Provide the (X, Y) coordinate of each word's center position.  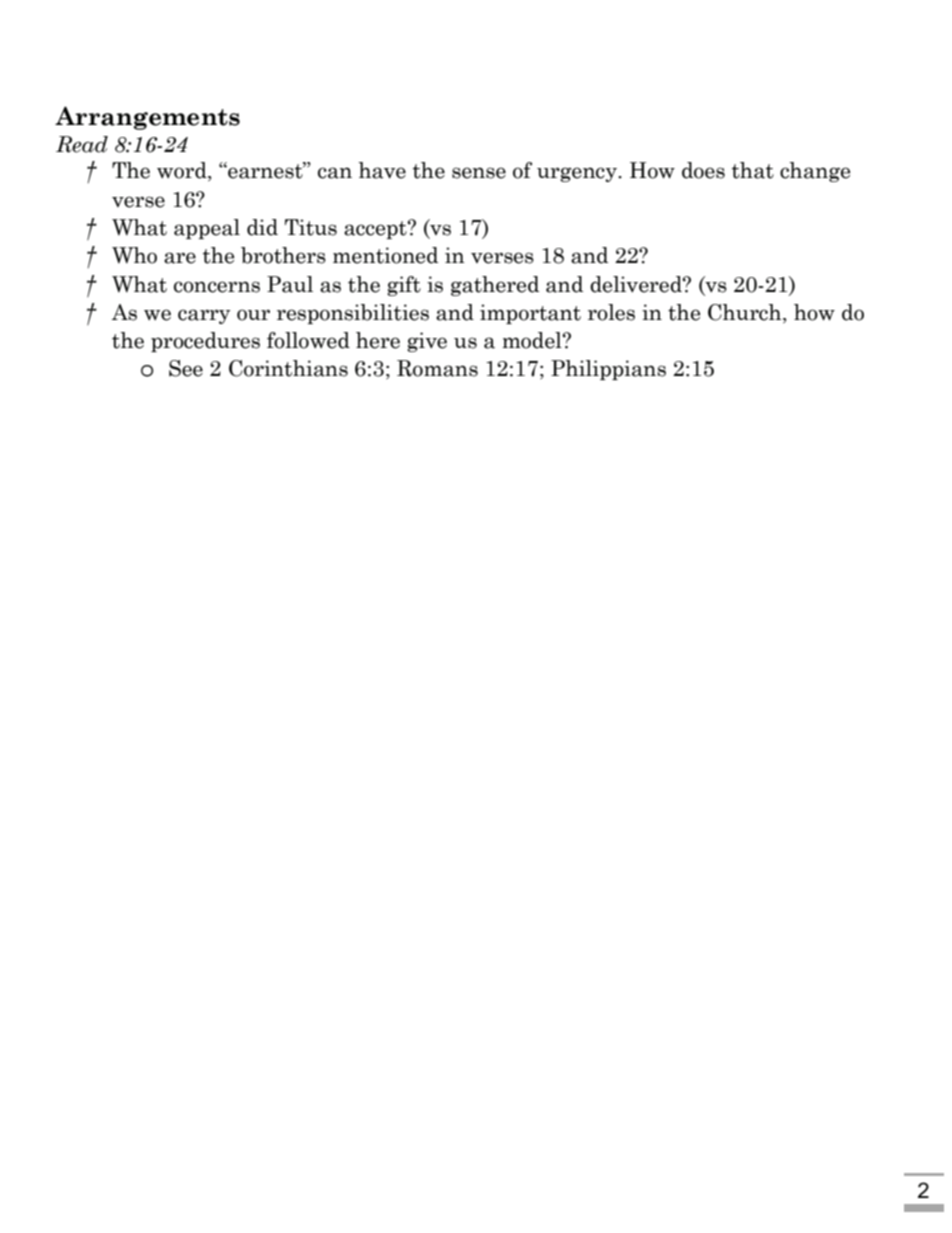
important (530, 314)
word (183, 171)
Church (746, 313)
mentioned (386, 255)
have (382, 170)
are (180, 258)
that (753, 170)
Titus (311, 227)
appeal (207, 229)
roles (611, 312)
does (703, 170)
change (815, 172)
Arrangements (147, 118)
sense (479, 173)
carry (204, 316)
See (186, 368)
